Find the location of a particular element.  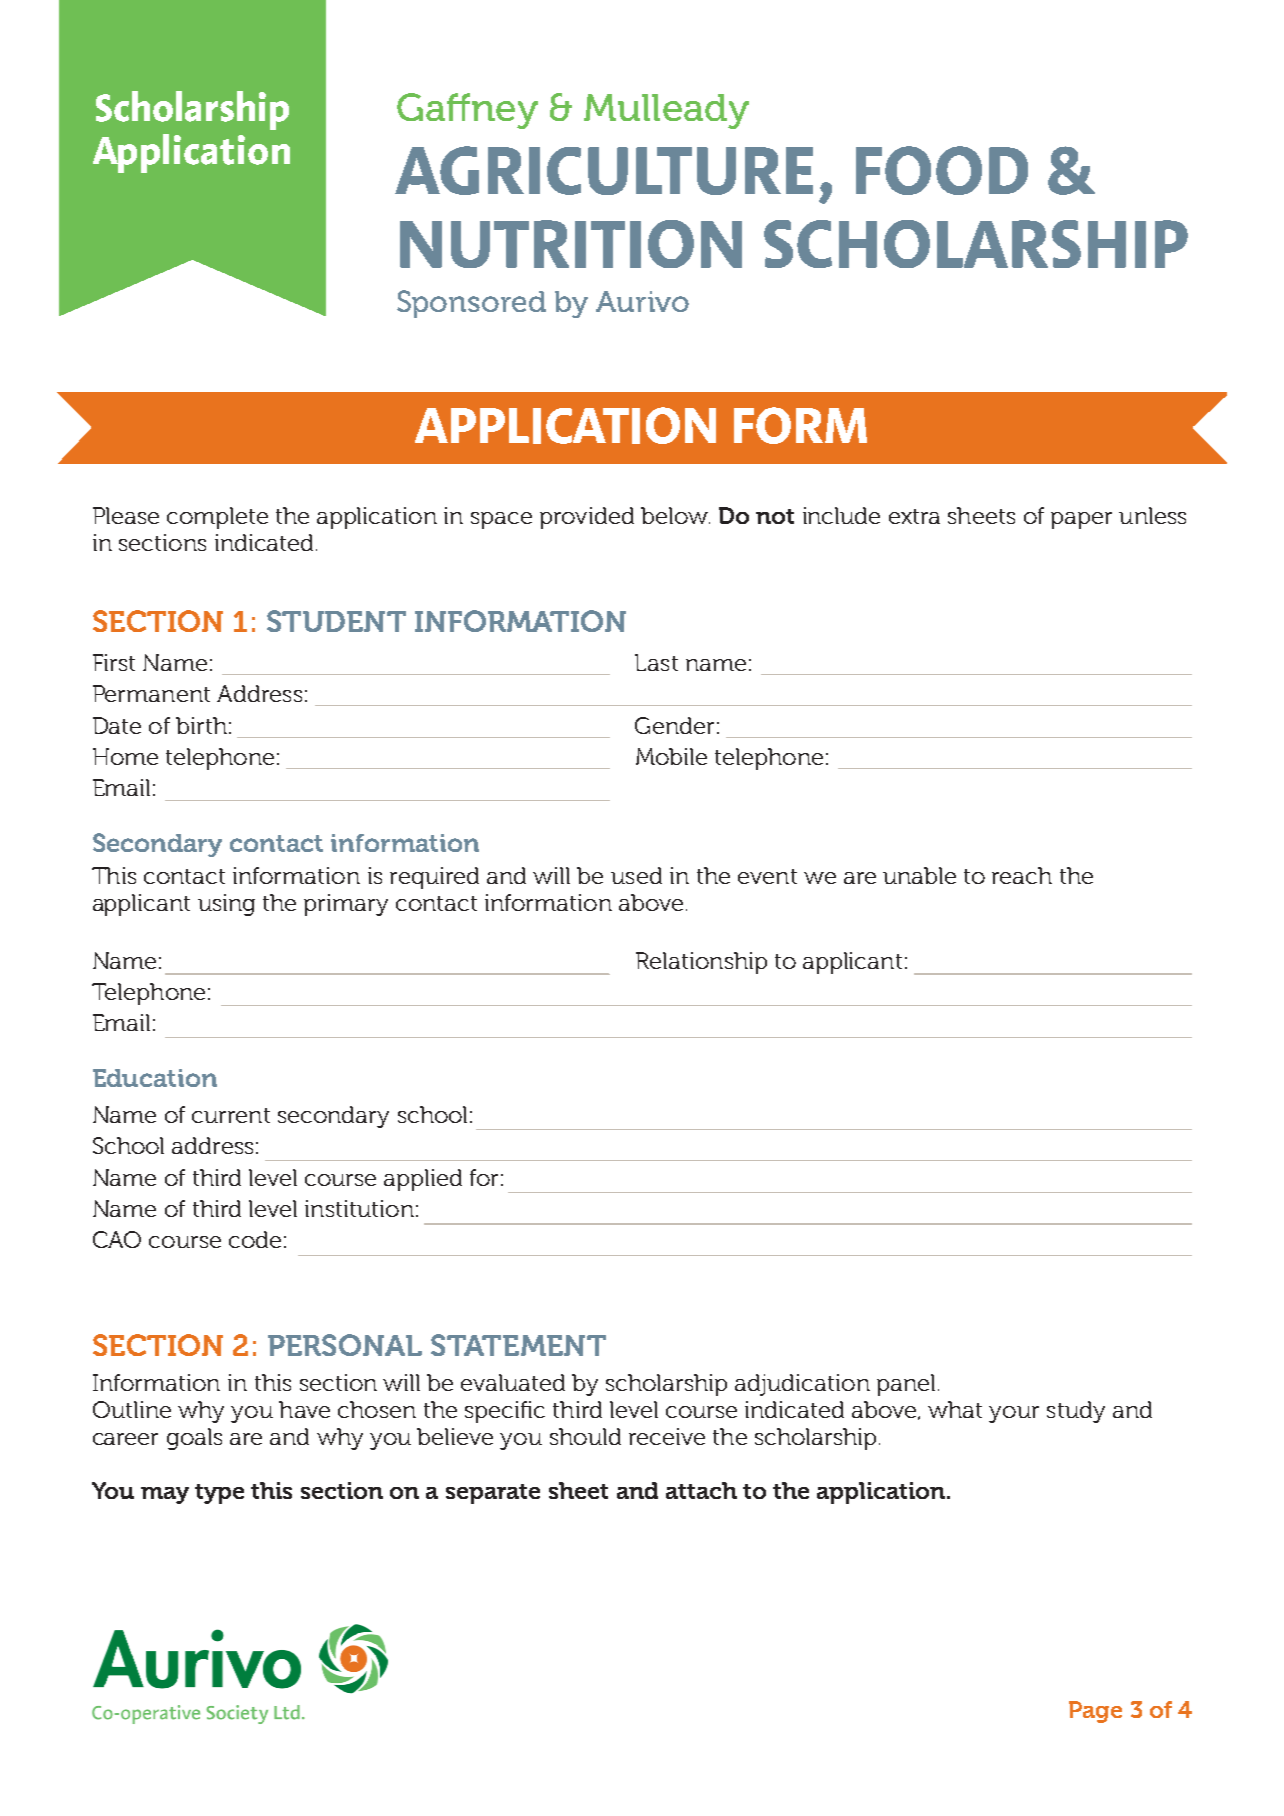

AGRICULTURE is located at coordinates (604, 170).
